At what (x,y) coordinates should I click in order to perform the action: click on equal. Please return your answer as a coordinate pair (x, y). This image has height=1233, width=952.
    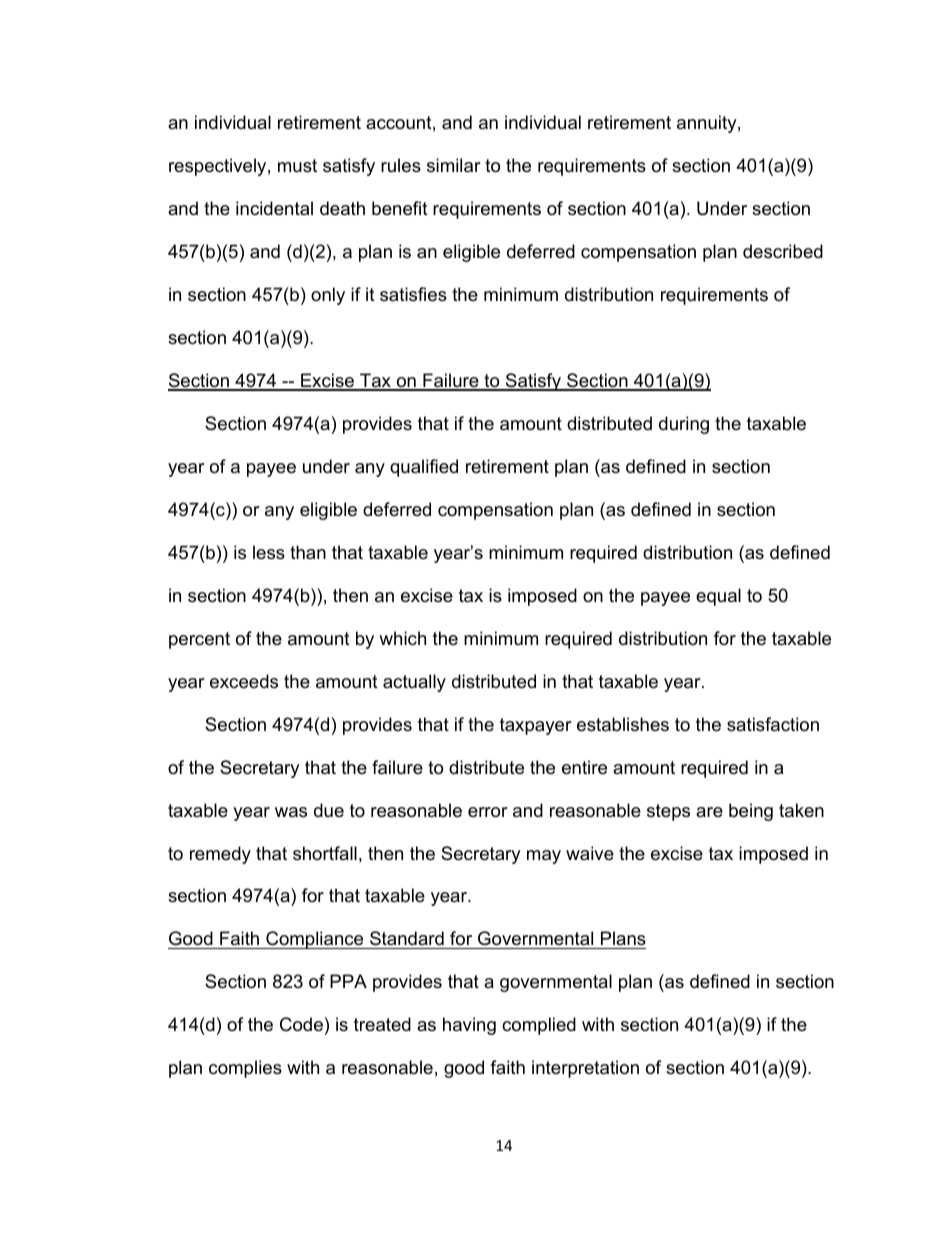
    Looking at the image, I should click on (718, 597).
